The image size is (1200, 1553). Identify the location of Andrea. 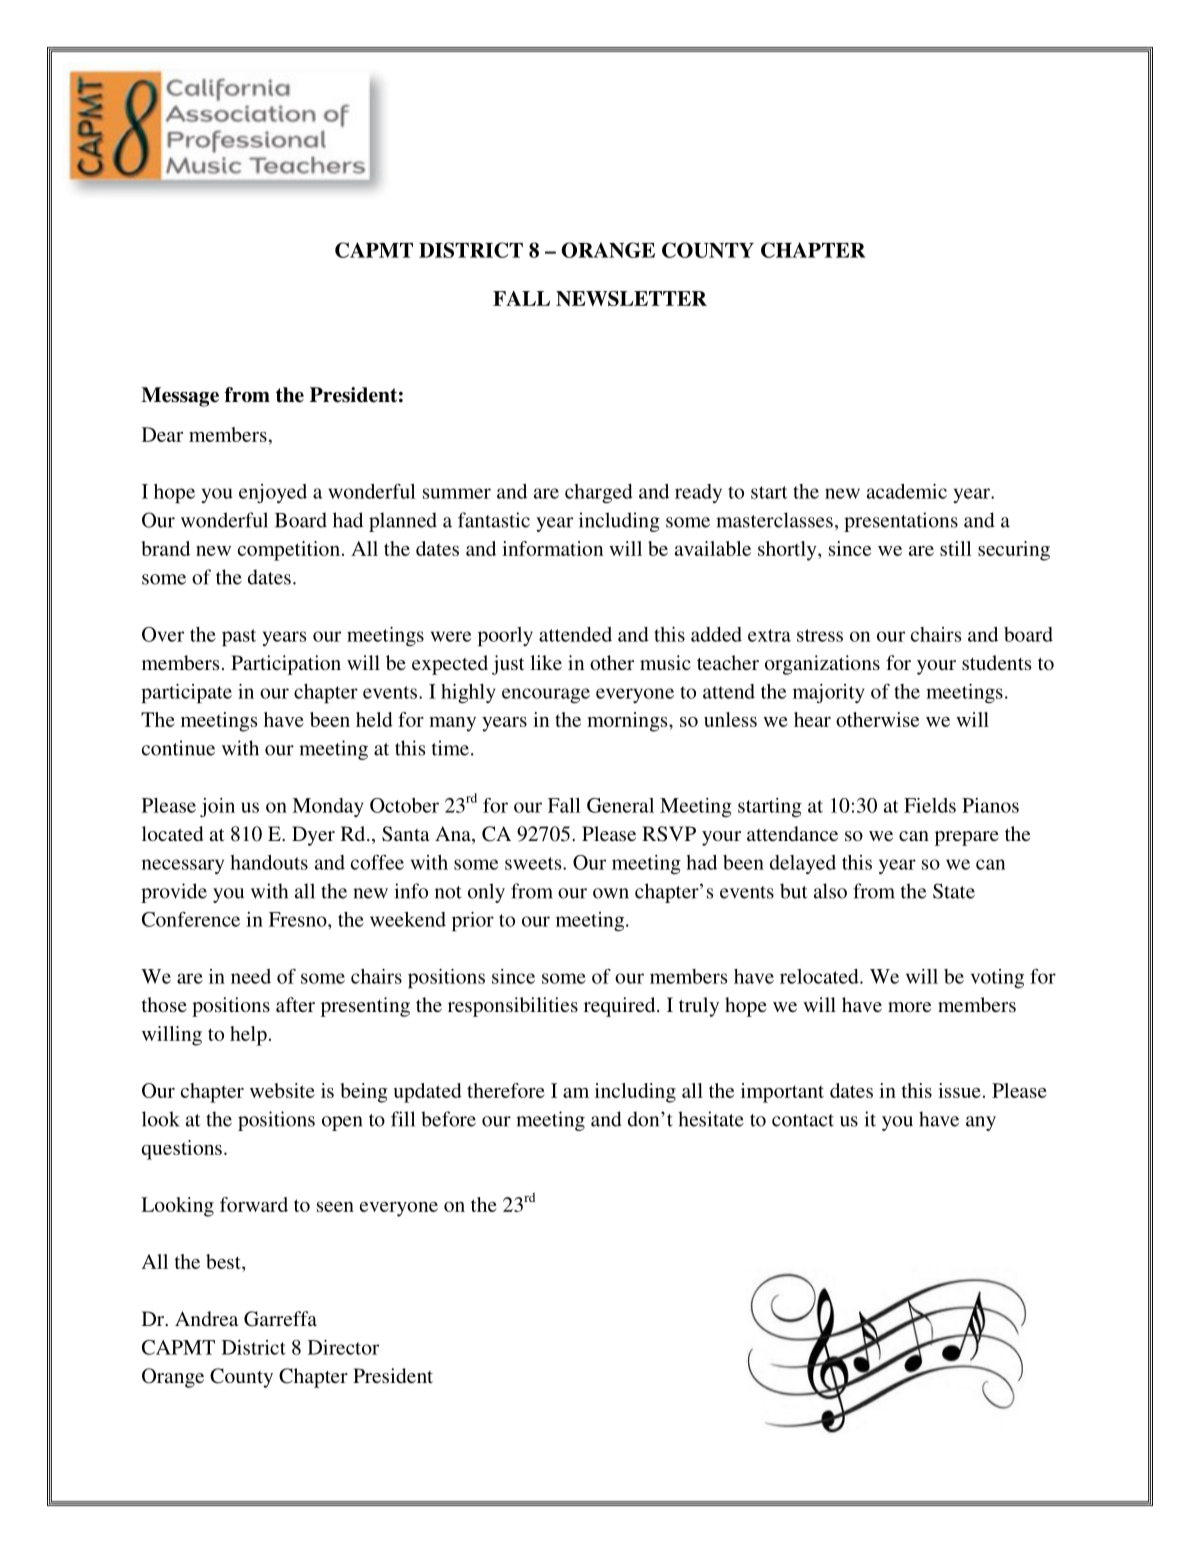
(206, 1318).
